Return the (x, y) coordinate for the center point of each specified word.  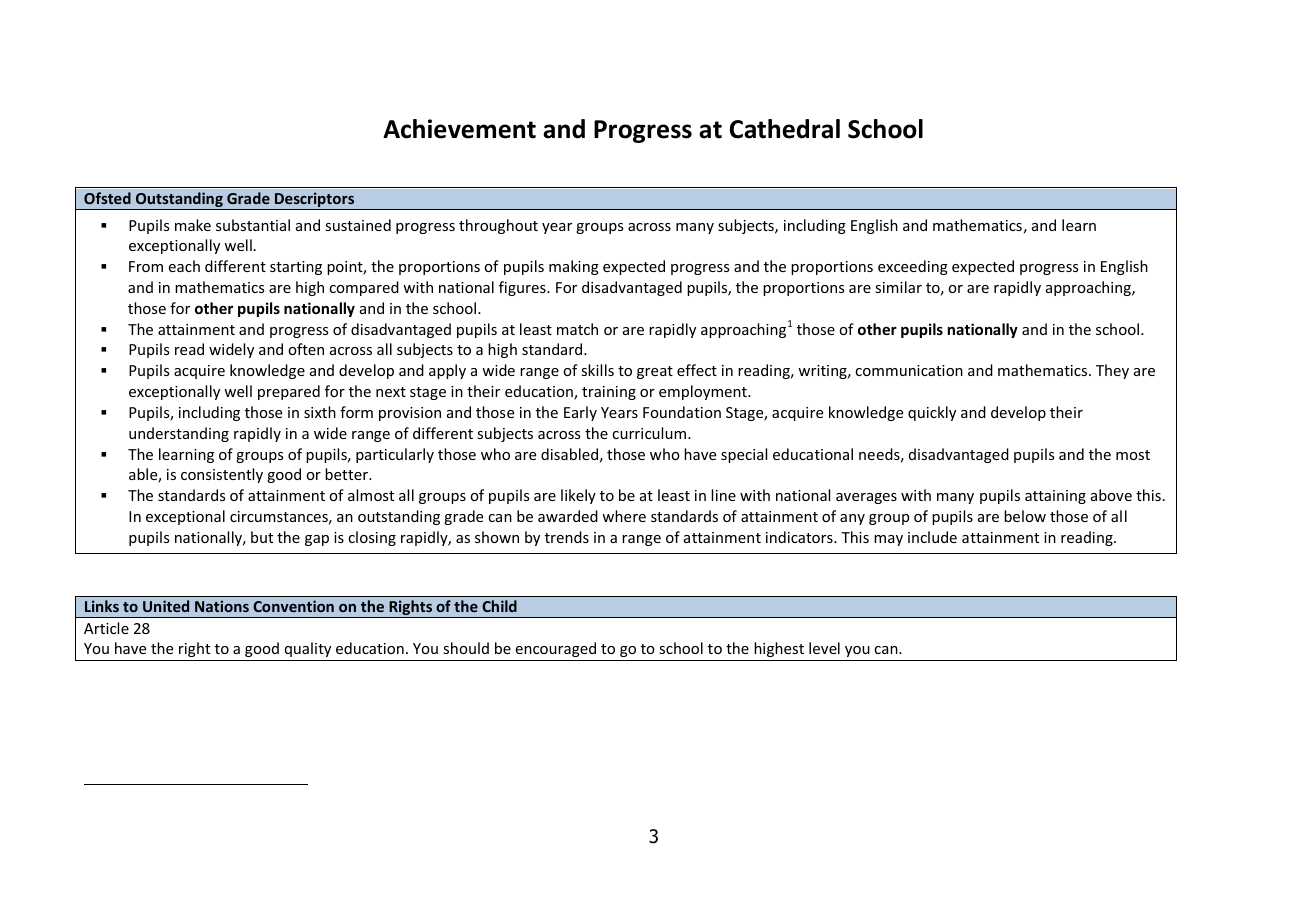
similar (898, 287)
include (932, 537)
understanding (179, 434)
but (262, 537)
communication (909, 370)
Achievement (459, 129)
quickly (932, 413)
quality (308, 649)
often (306, 349)
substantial (253, 225)
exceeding (913, 267)
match (577, 329)
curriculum (650, 433)
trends (567, 537)
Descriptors (315, 201)
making (574, 267)
